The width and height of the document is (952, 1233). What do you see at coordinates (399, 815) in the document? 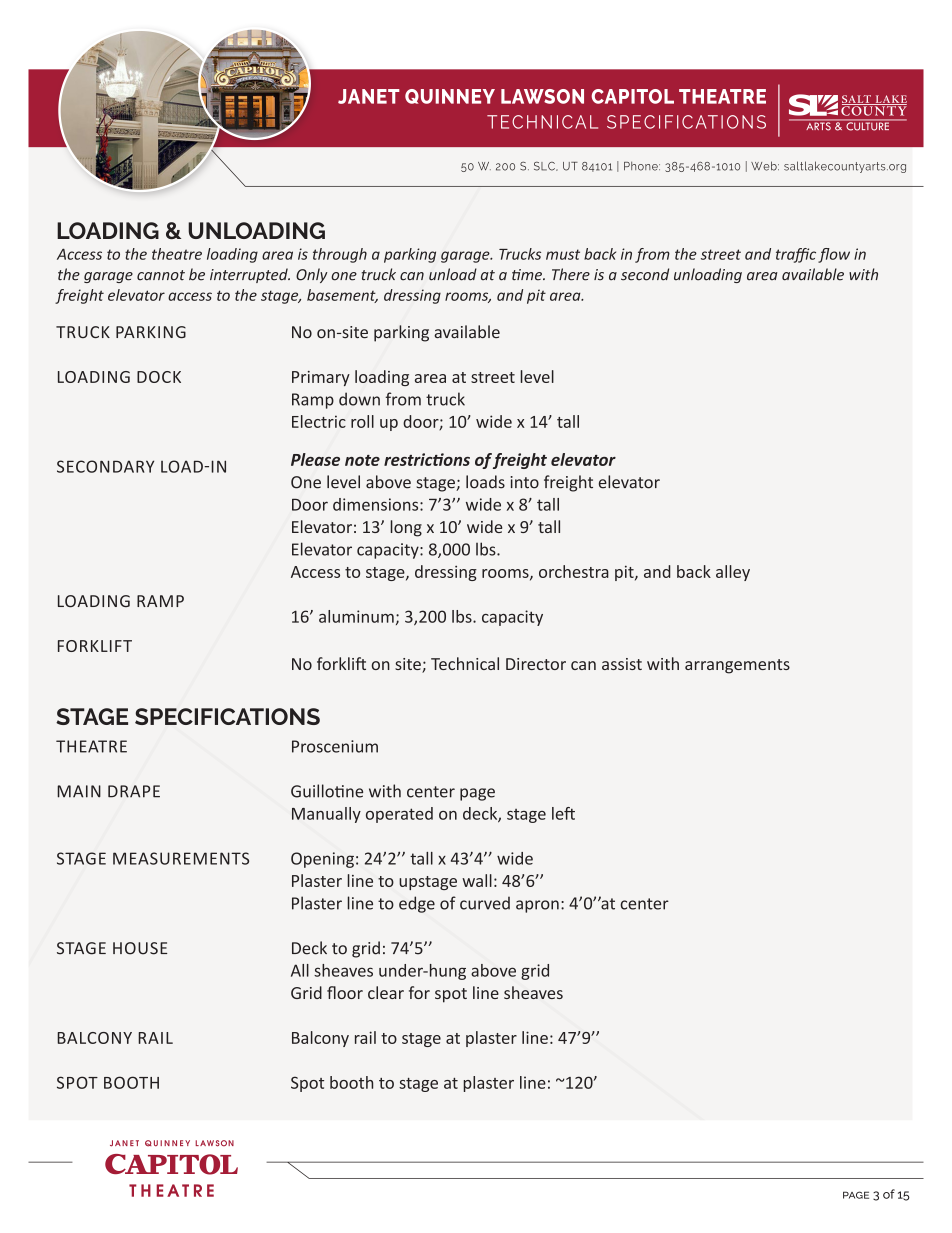
I see `operated` at bounding box center [399, 815].
